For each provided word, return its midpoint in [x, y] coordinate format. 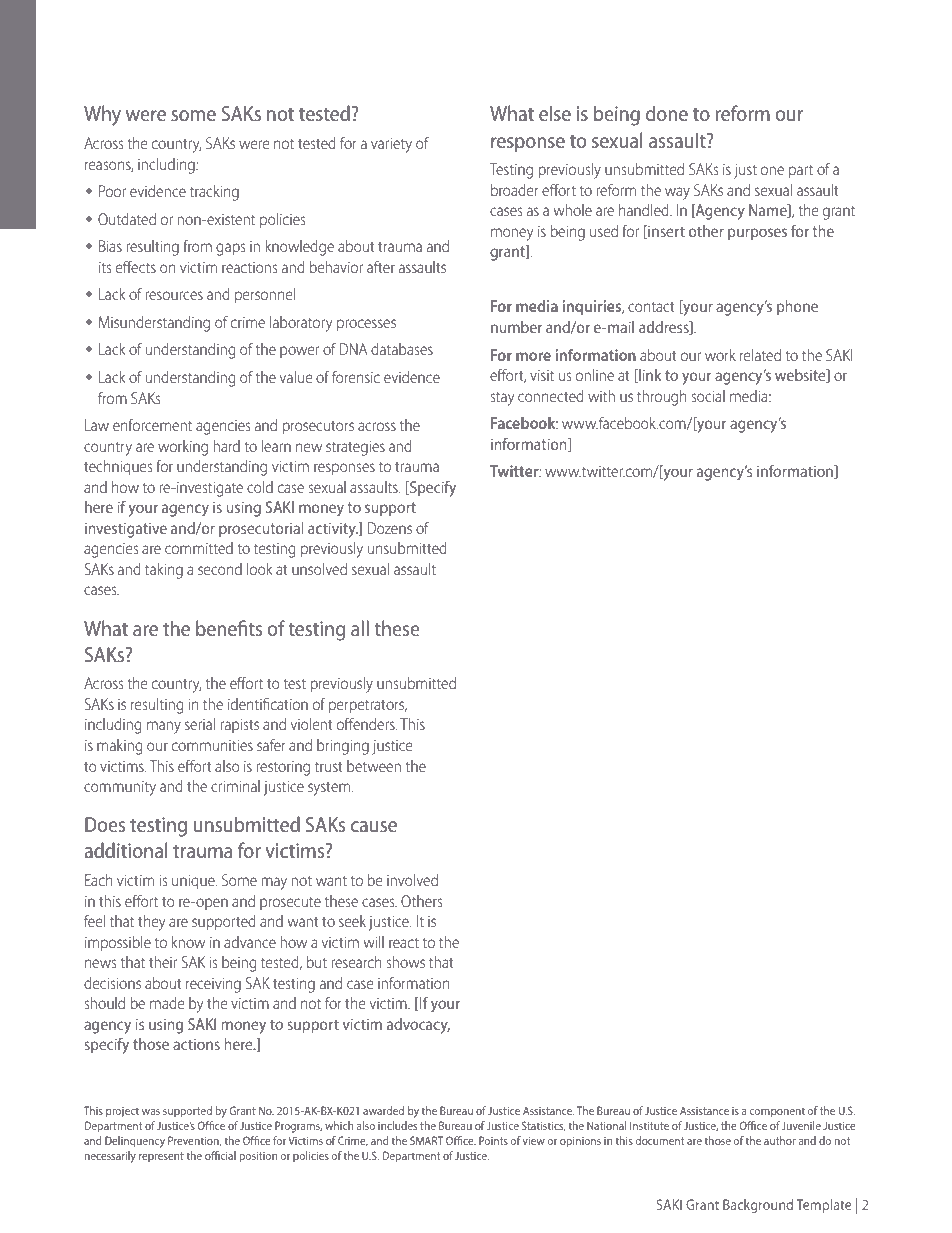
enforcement [152, 425]
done [667, 113]
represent [161, 1157]
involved [412, 880]
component [777, 1112]
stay [502, 398]
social [708, 396]
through [661, 398]
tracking [214, 193]
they [152, 923]
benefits [229, 628]
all [360, 628]
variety [391, 145]
